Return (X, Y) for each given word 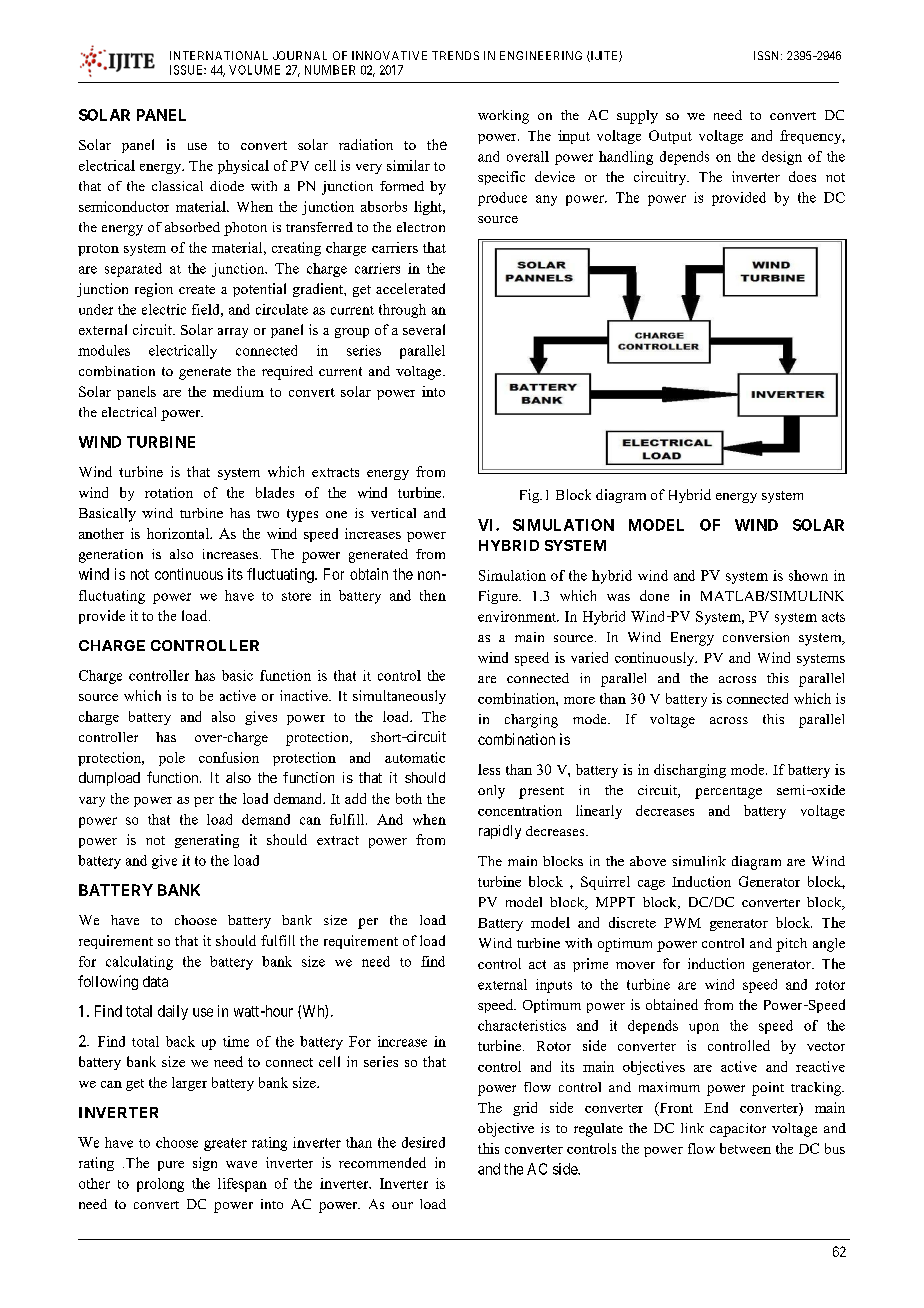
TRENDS (455, 55)
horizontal (179, 533)
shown (808, 575)
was (618, 597)
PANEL (161, 115)
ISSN (768, 55)
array (233, 333)
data (155, 981)
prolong (160, 1185)
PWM (682, 923)
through (402, 311)
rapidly (500, 832)
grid (525, 1109)
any (546, 200)
